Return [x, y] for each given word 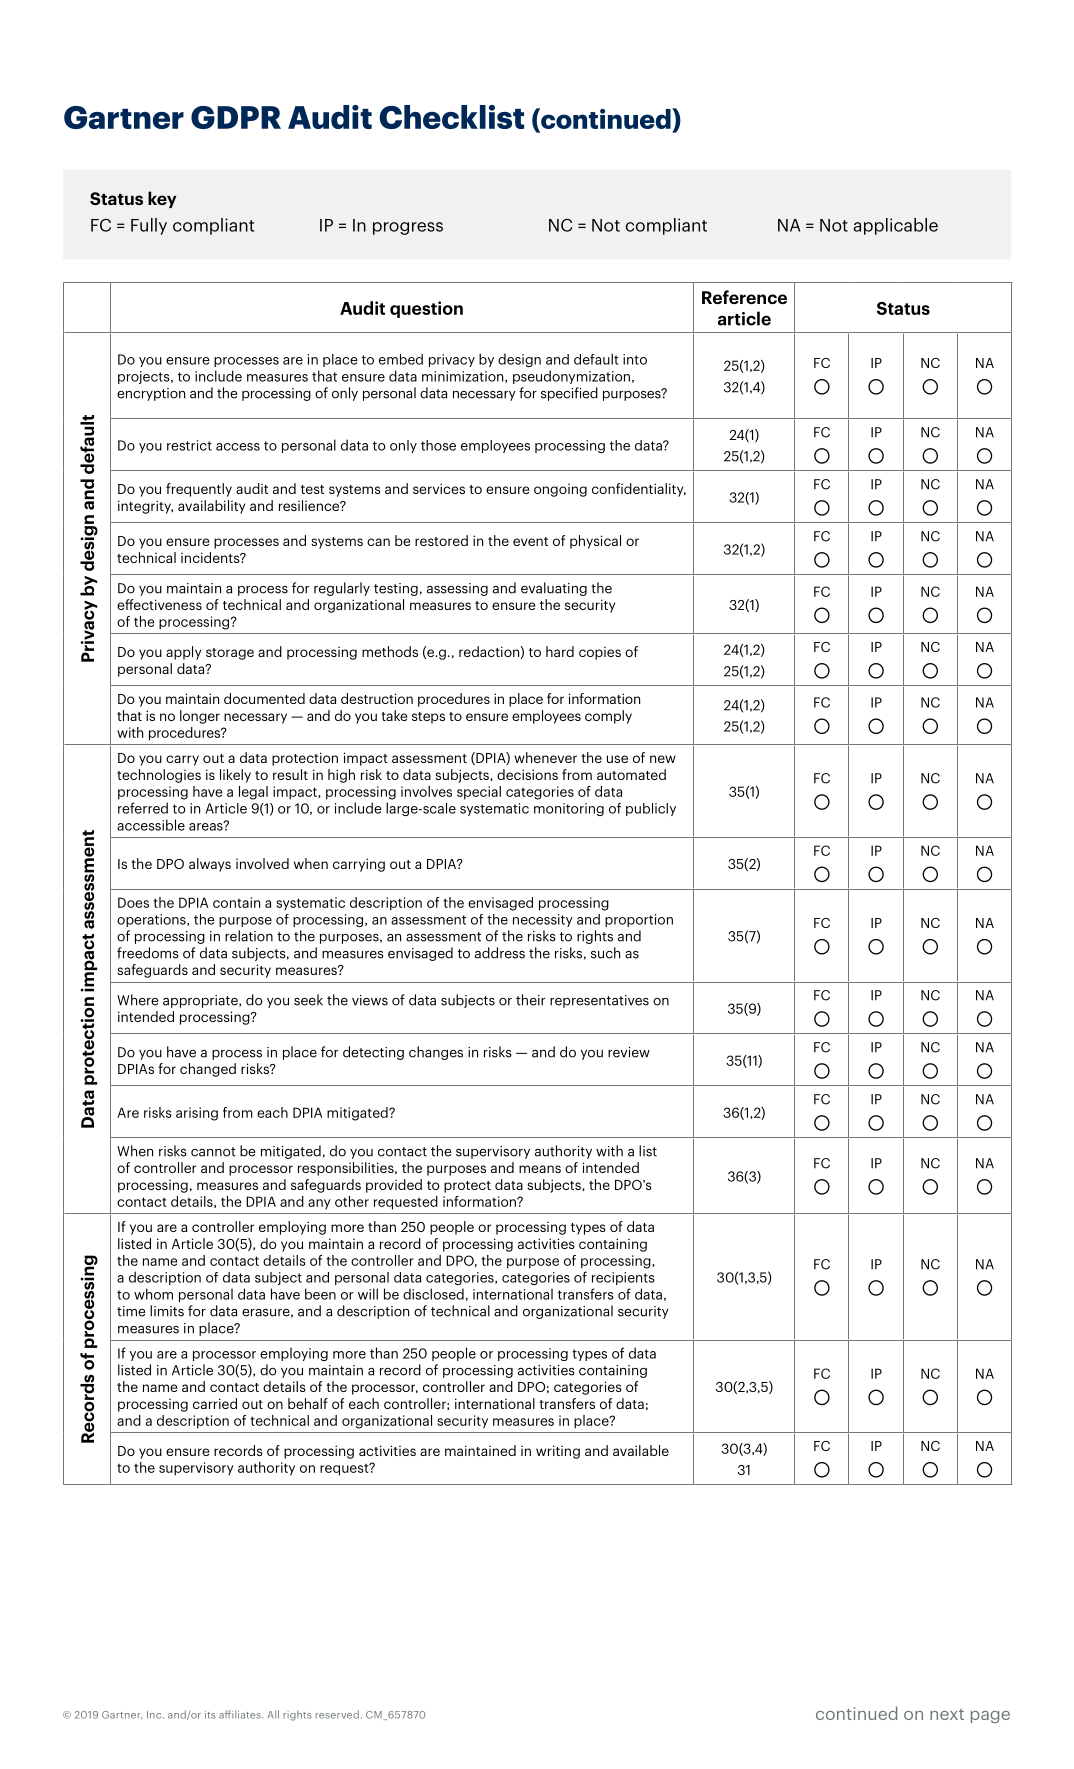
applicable [896, 226]
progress [408, 228]
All [273, 1714]
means [540, 1169]
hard [560, 651]
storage [230, 654]
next [947, 1714]
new [663, 759]
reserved [337, 1714]
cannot [213, 1152]
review [629, 1052]
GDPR [236, 117]
